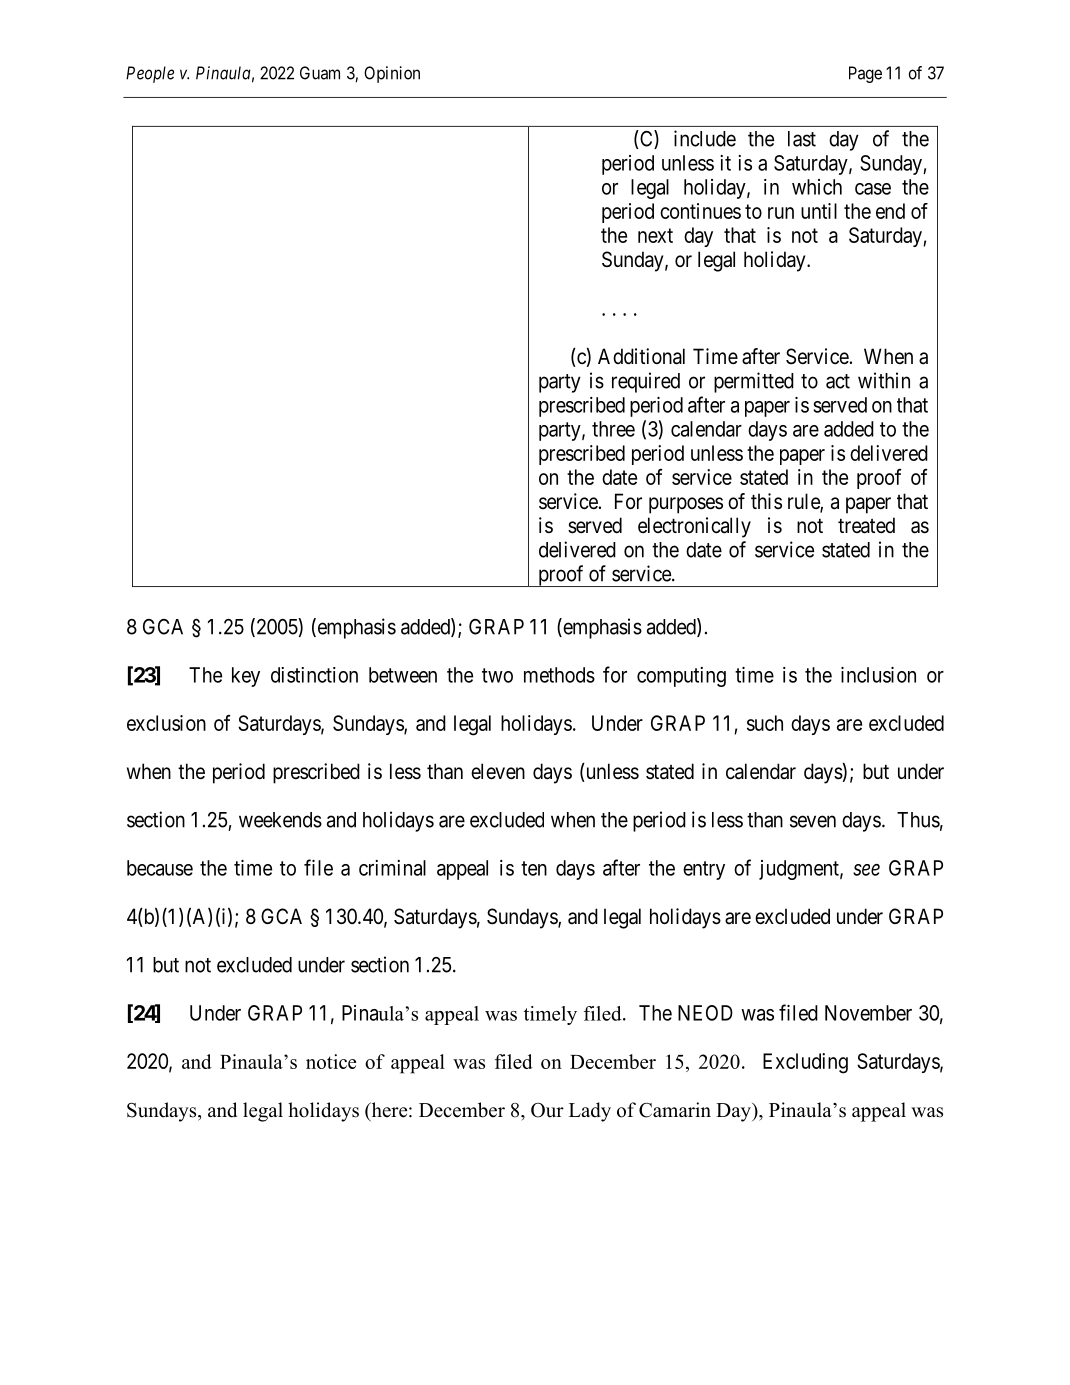 The width and height of the image is (1070, 1385). What do you see at coordinates (534, 868) in the image?
I see `ten` at bounding box center [534, 868].
